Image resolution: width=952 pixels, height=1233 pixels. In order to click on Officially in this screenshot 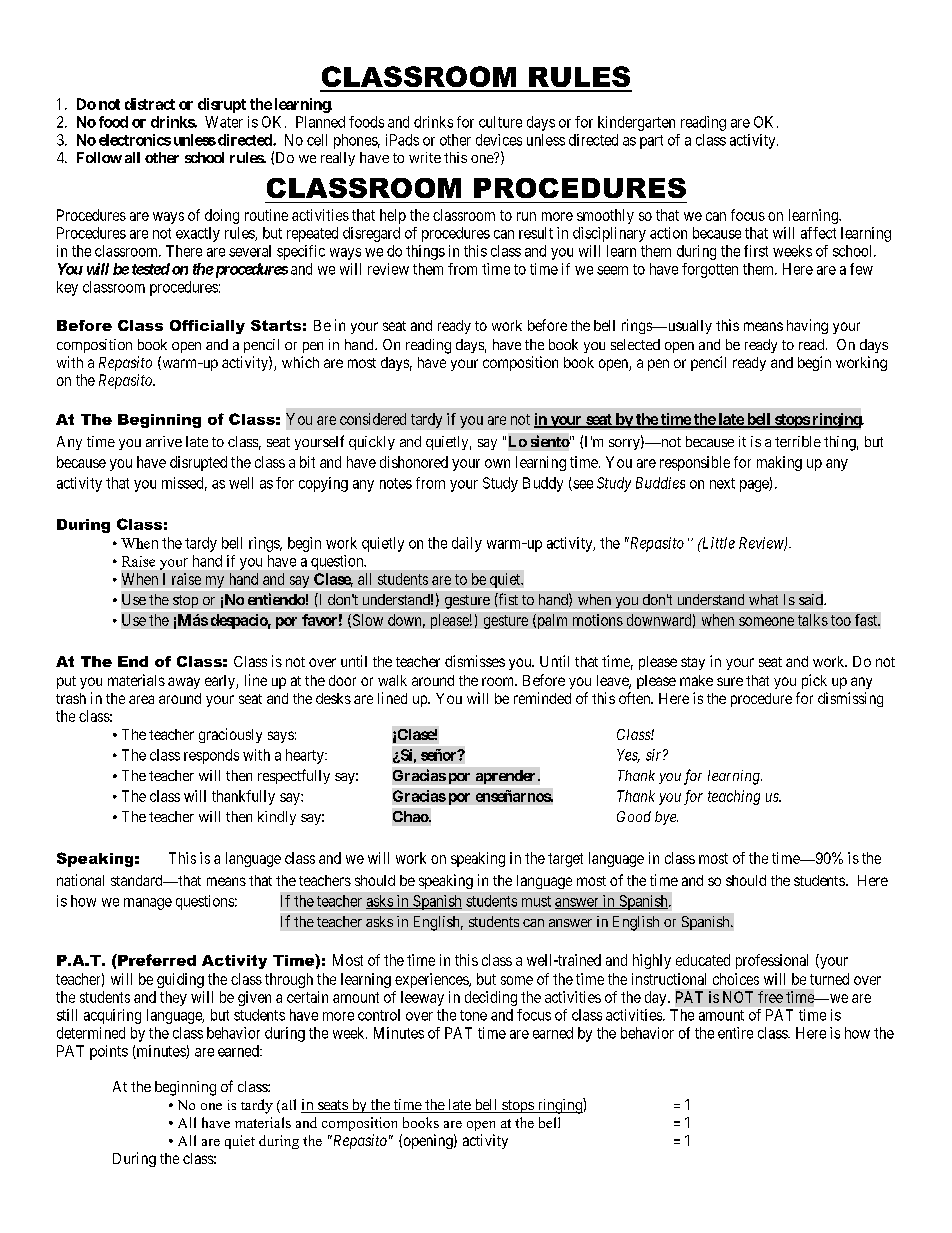, I will do `click(207, 327)`.
